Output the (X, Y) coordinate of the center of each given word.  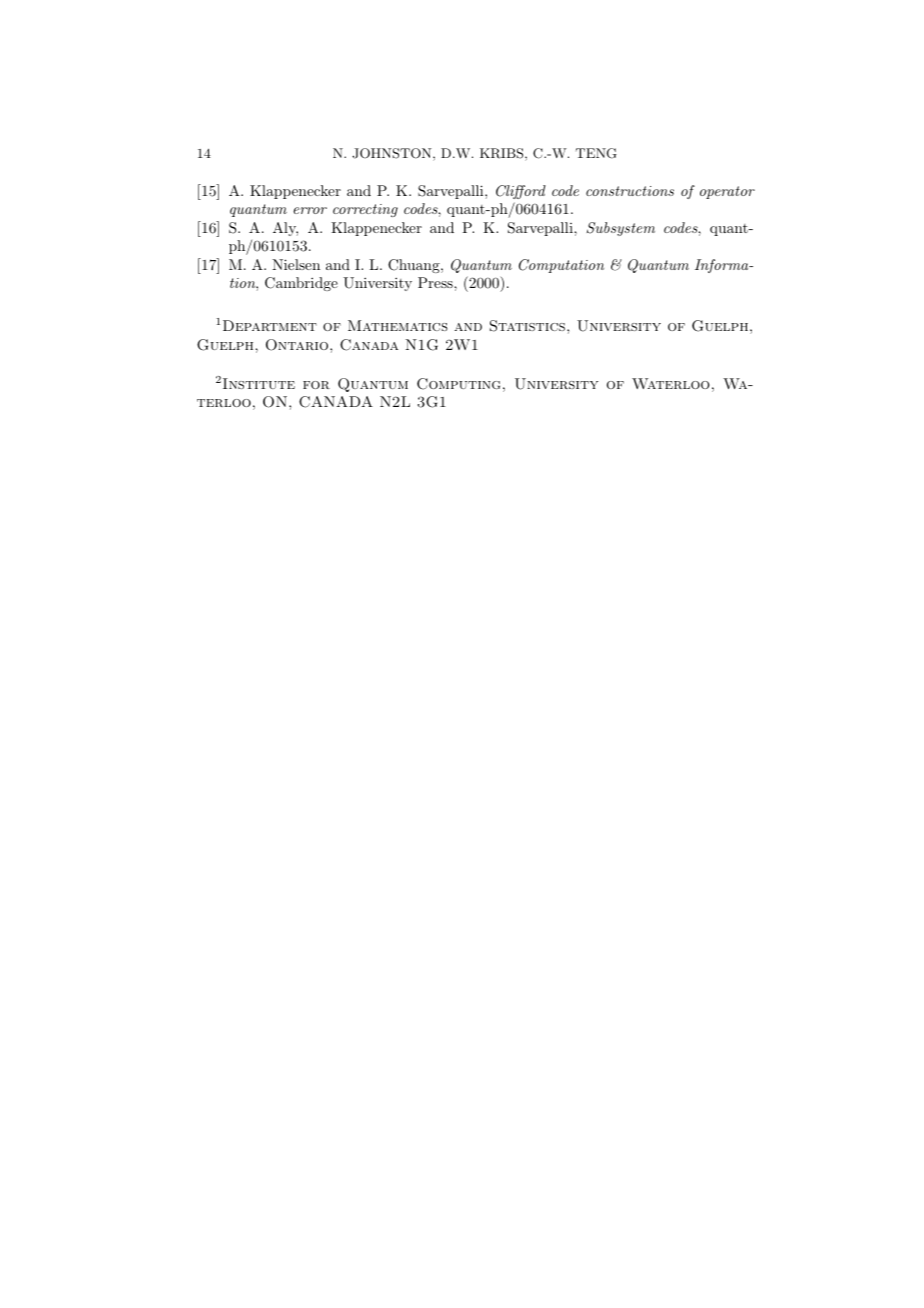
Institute (259, 383)
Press (436, 282)
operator (727, 192)
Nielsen (296, 264)
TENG (596, 153)
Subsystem (621, 229)
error (310, 210)
